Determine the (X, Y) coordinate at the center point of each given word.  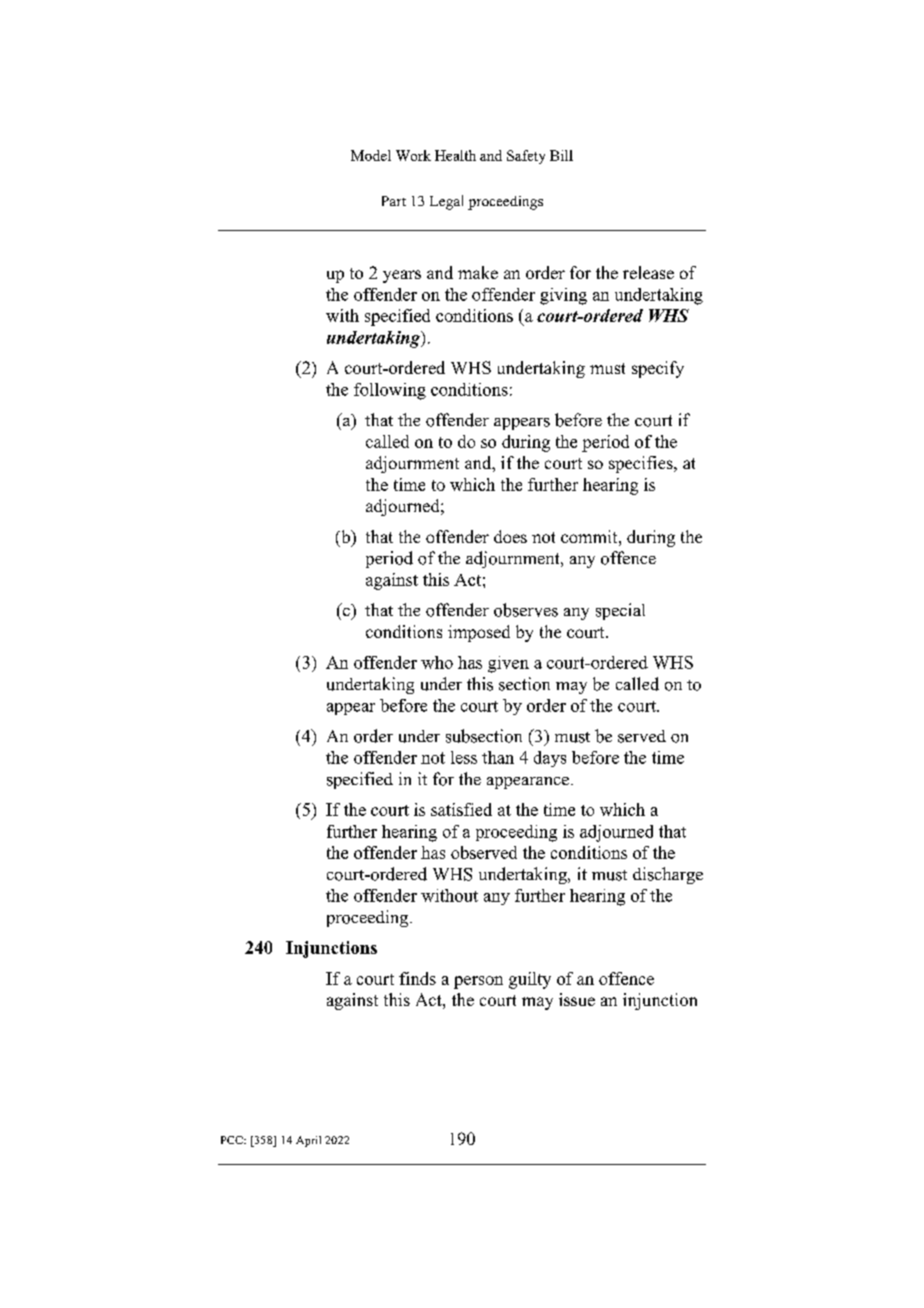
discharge (668, 875)
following (390, 391)
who (437, 662)
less (464, 757)
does (510, 536)
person (478, 982)
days (550, 759)
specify (658, 369)
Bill (561, 155)
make (478, 272)
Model (371, 155)
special (620, 611)
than (498, 757)
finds (417, 978)
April (308, 1141)
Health (455, 155)
